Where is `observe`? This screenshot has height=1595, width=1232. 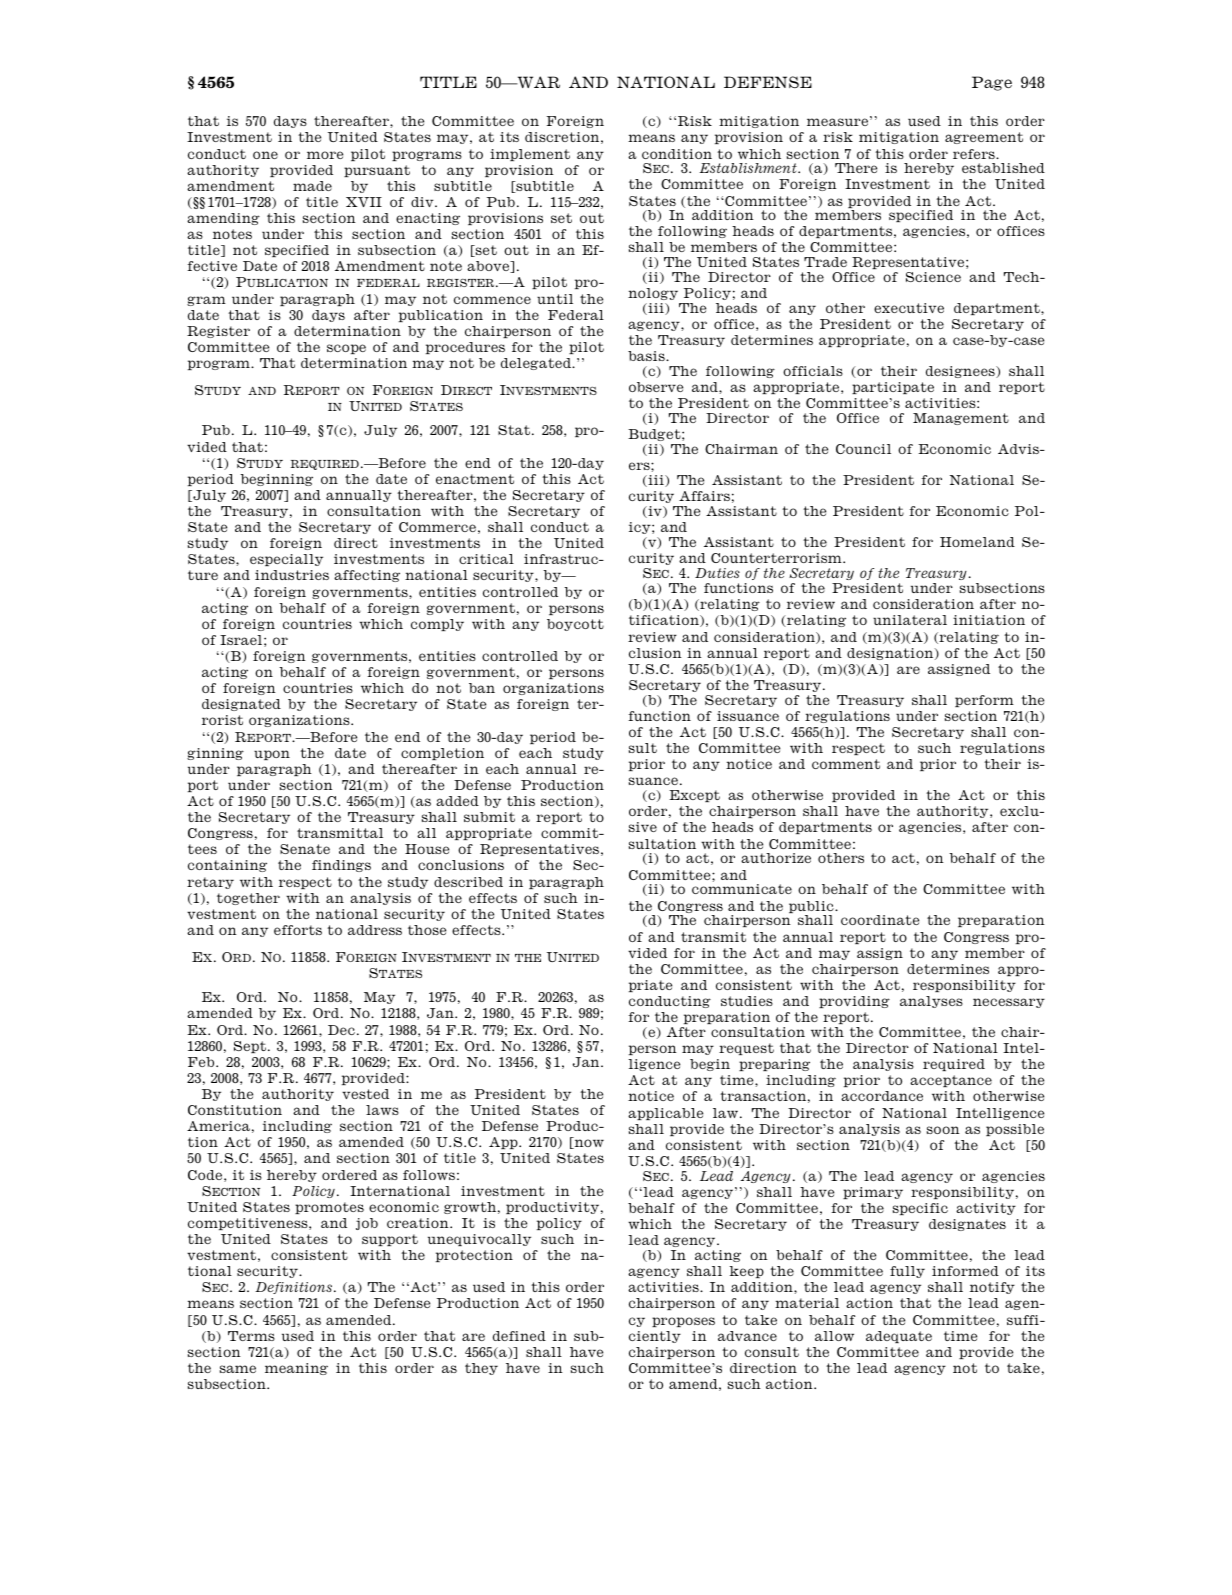
observe is located at coordinates (656, 387).
